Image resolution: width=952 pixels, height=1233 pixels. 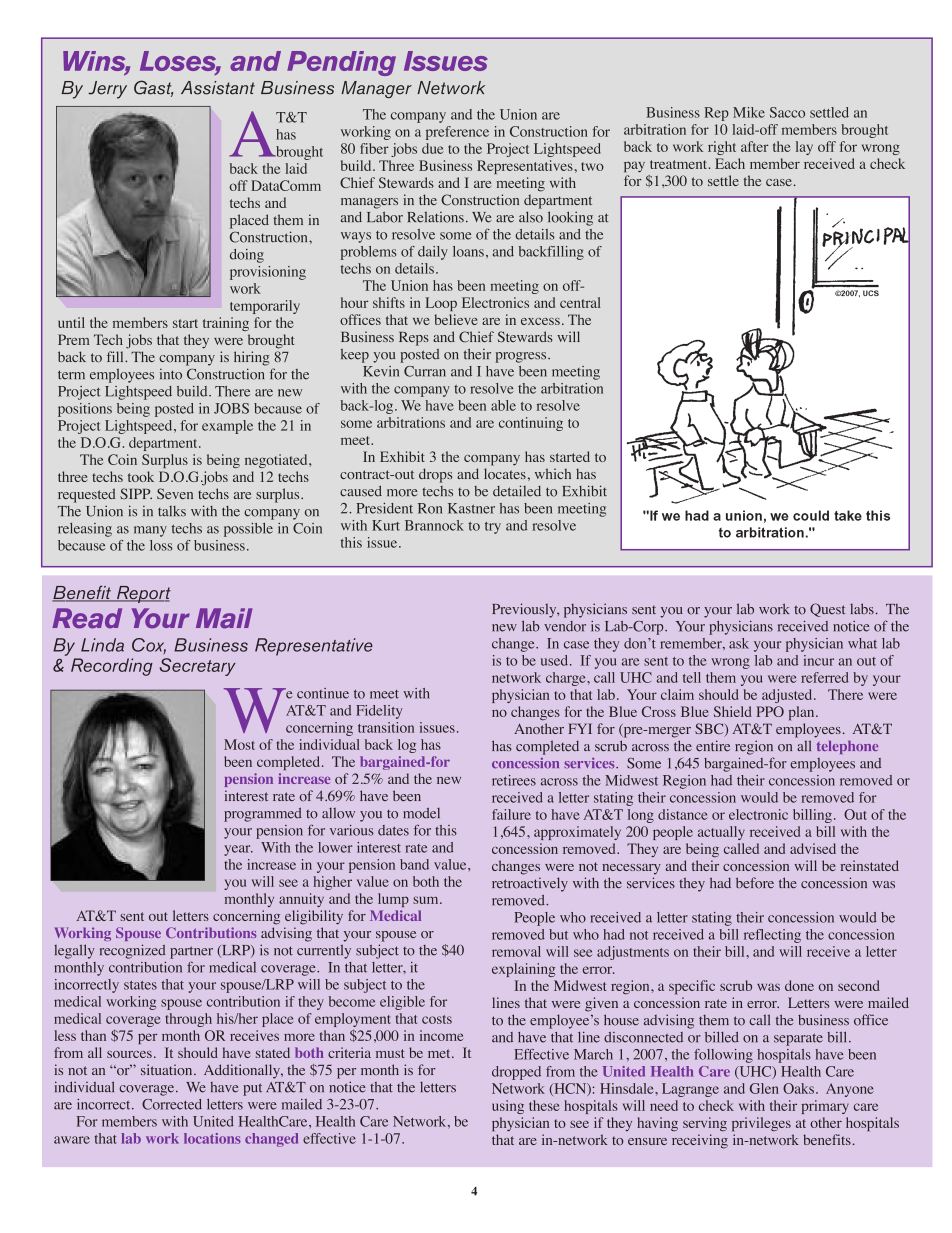 What do you see at coordinates (553, 473) in the screenshot?
I see `which` at bounding box center [553, 473].
